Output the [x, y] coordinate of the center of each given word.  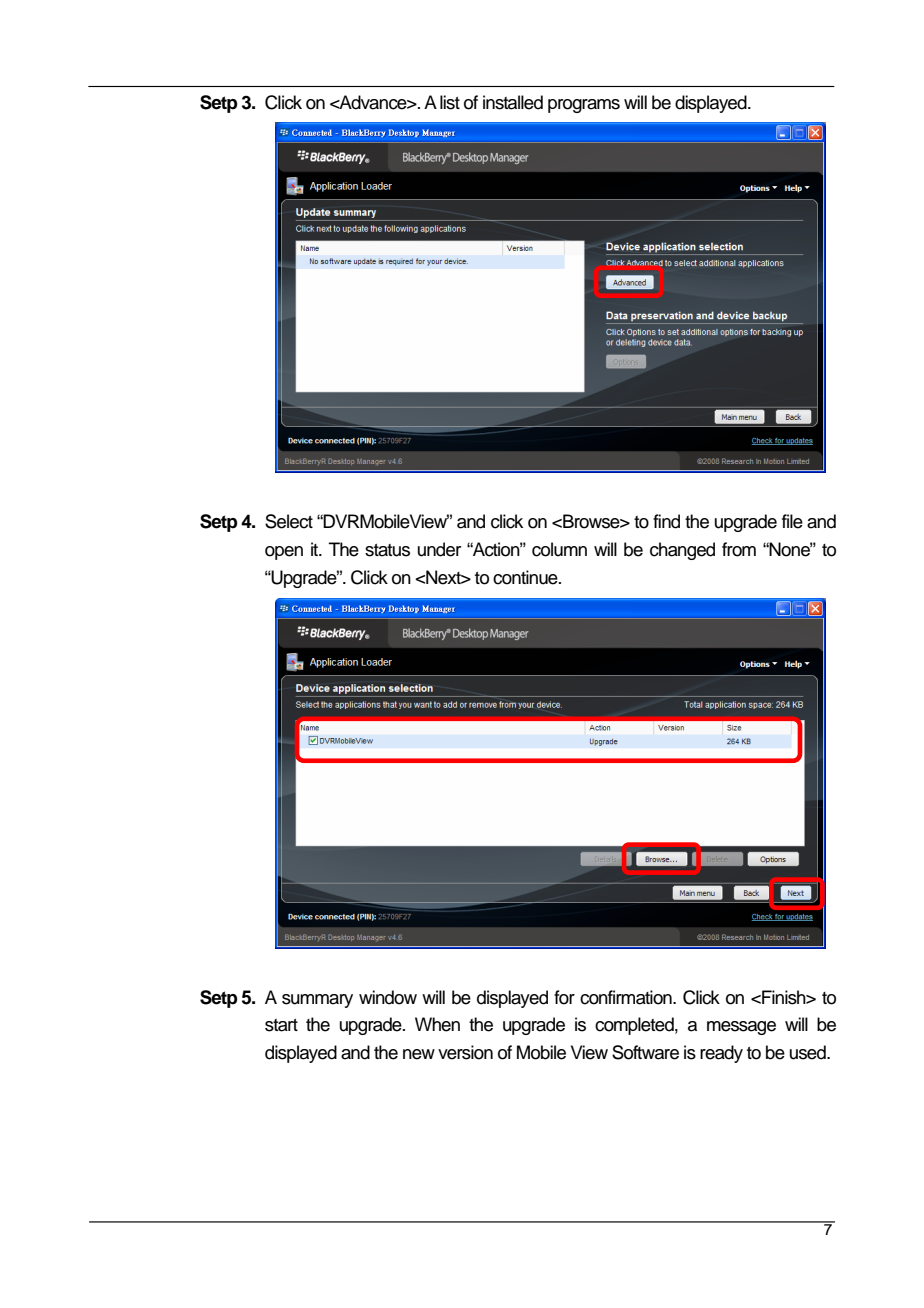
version [465, 1052]
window [388, 997]
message [741, 1028]
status [387, 550]
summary [317, 1001]
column [559, 549]
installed [513, 102]
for [564, 997]
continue [526, 577]
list [450, 102]
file [792, 521]
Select [289, 521]
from [739, 549]
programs [584, 106]
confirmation [627, 997]
